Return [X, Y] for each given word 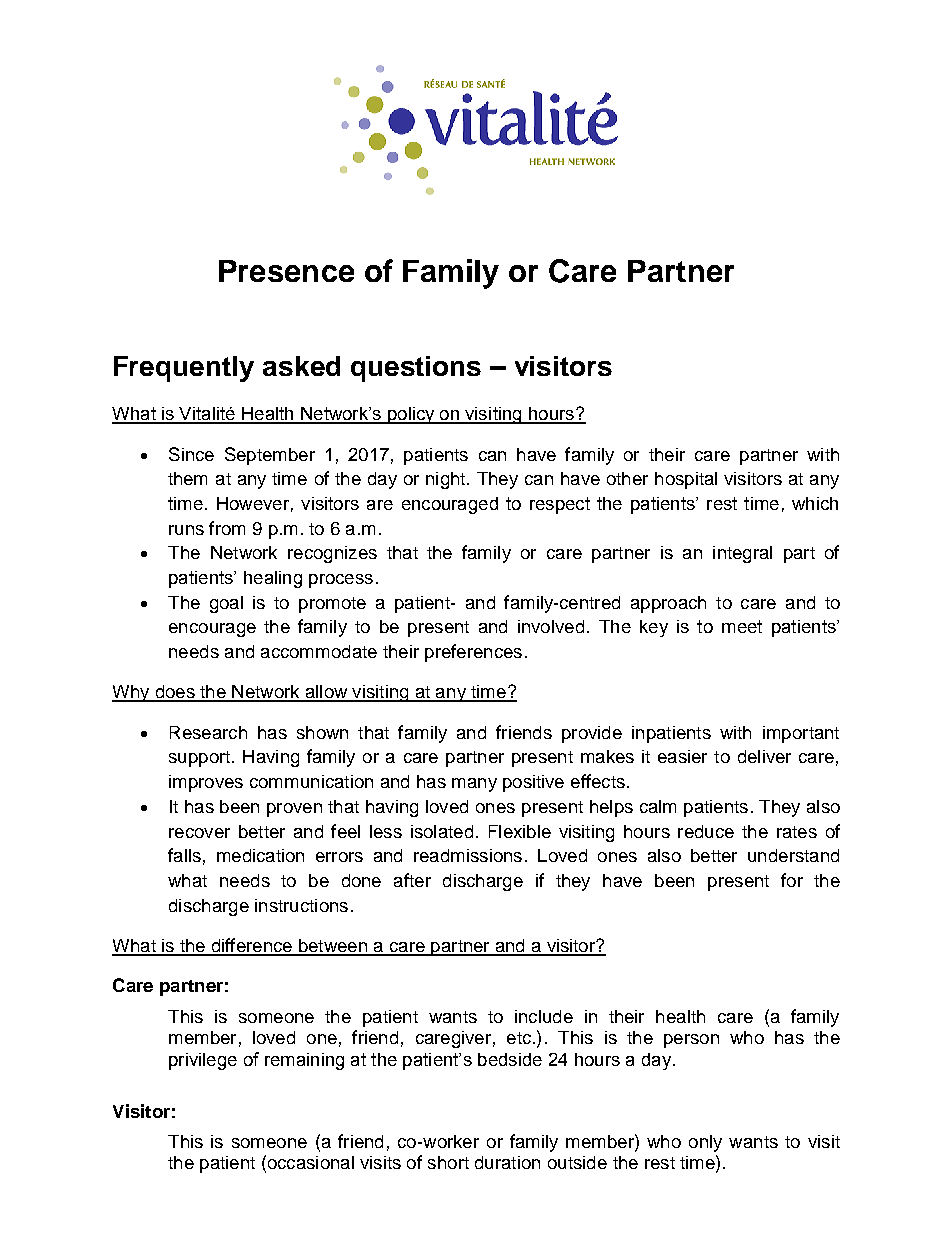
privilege [203, 1061]
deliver [764, 756]
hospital [686, 480]
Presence [286, 271]
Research [208, 732]
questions [416, 369]
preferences [473, 653]
